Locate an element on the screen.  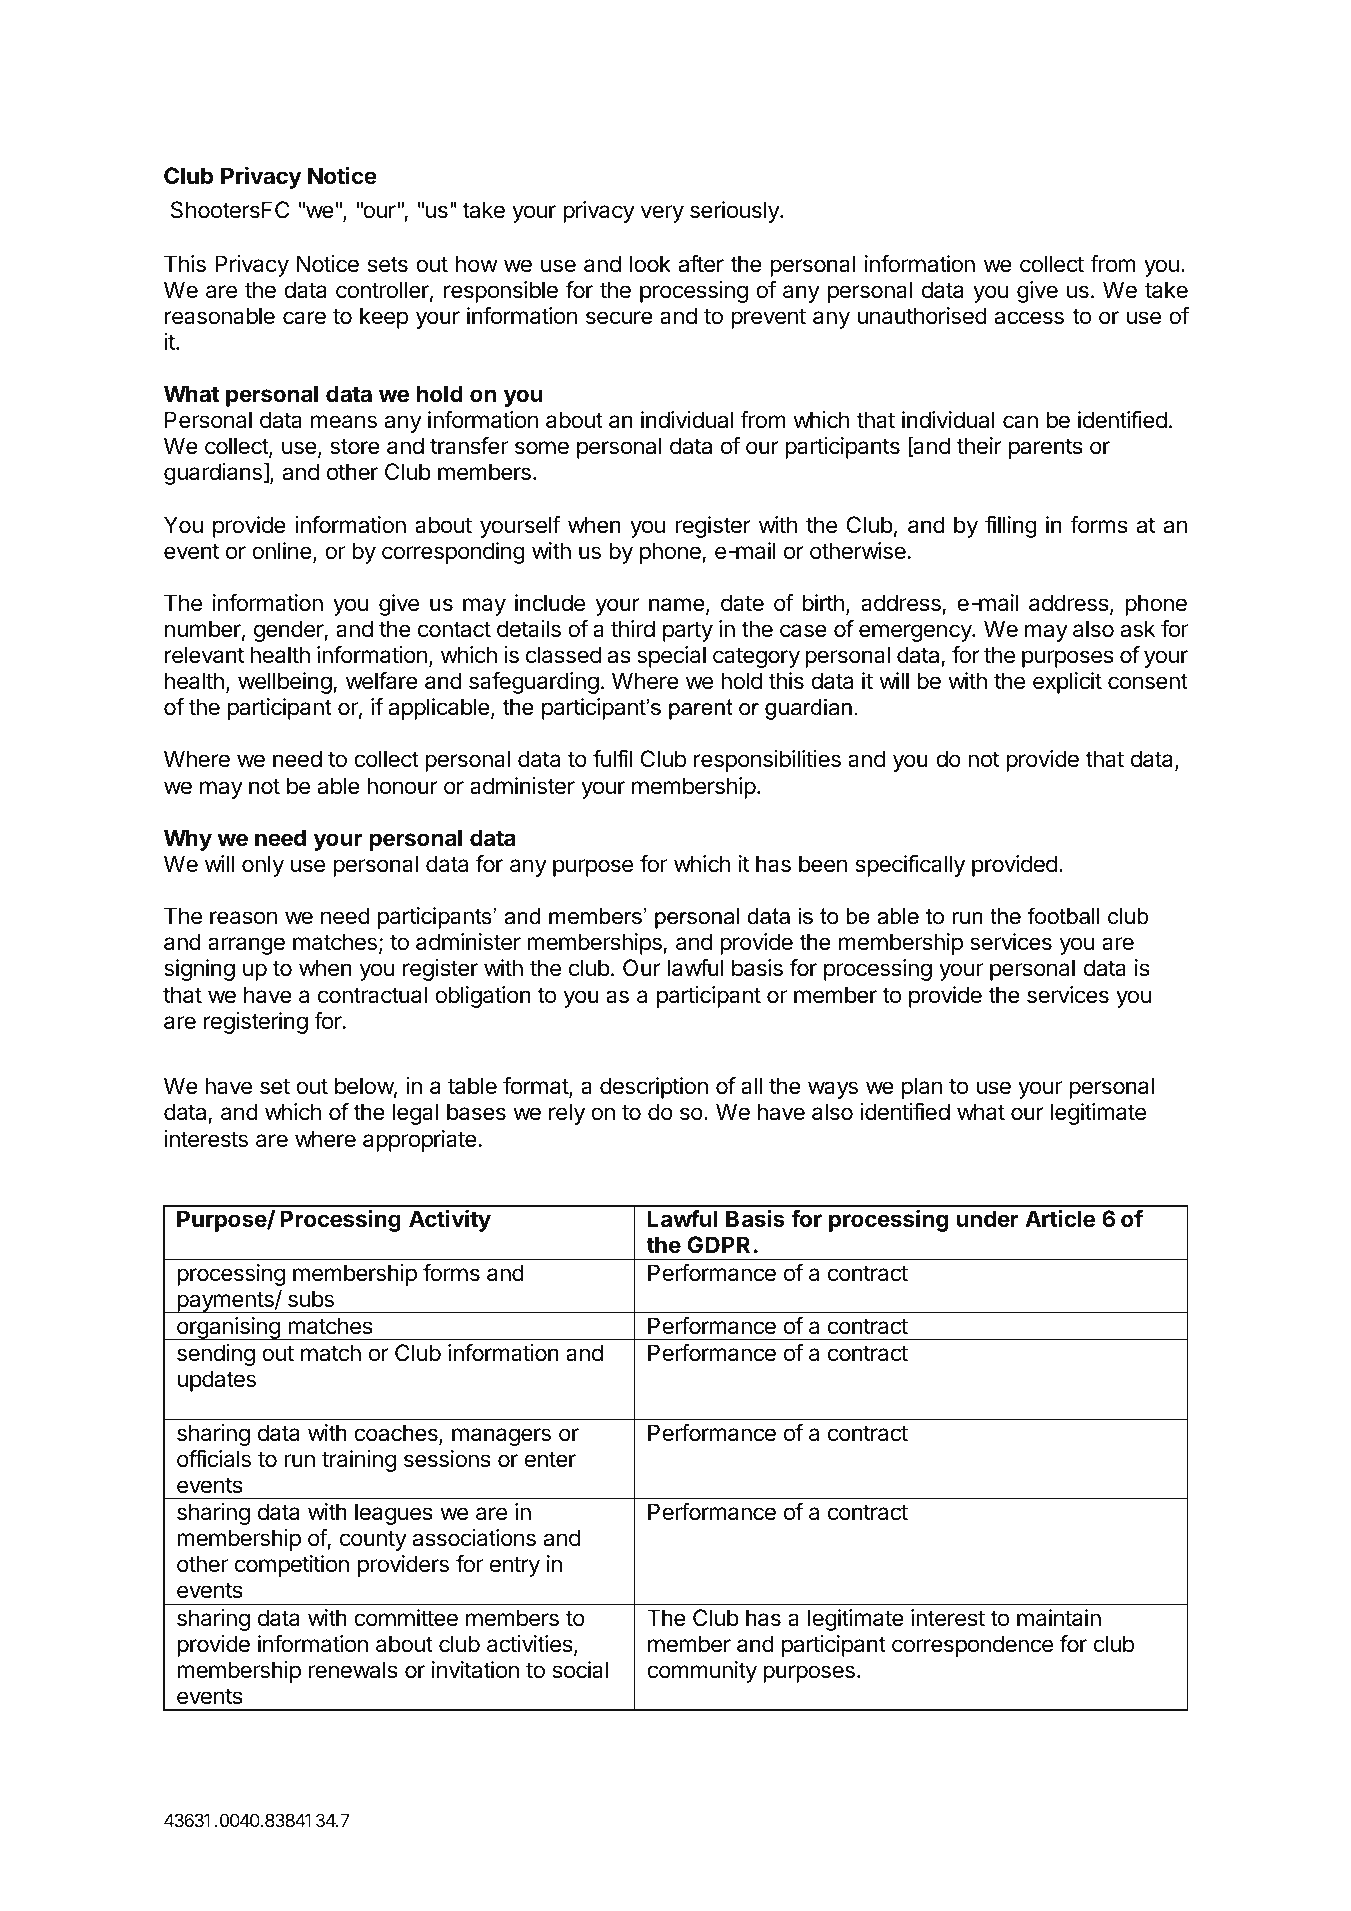
access is located at coordinates (1029, 318).
